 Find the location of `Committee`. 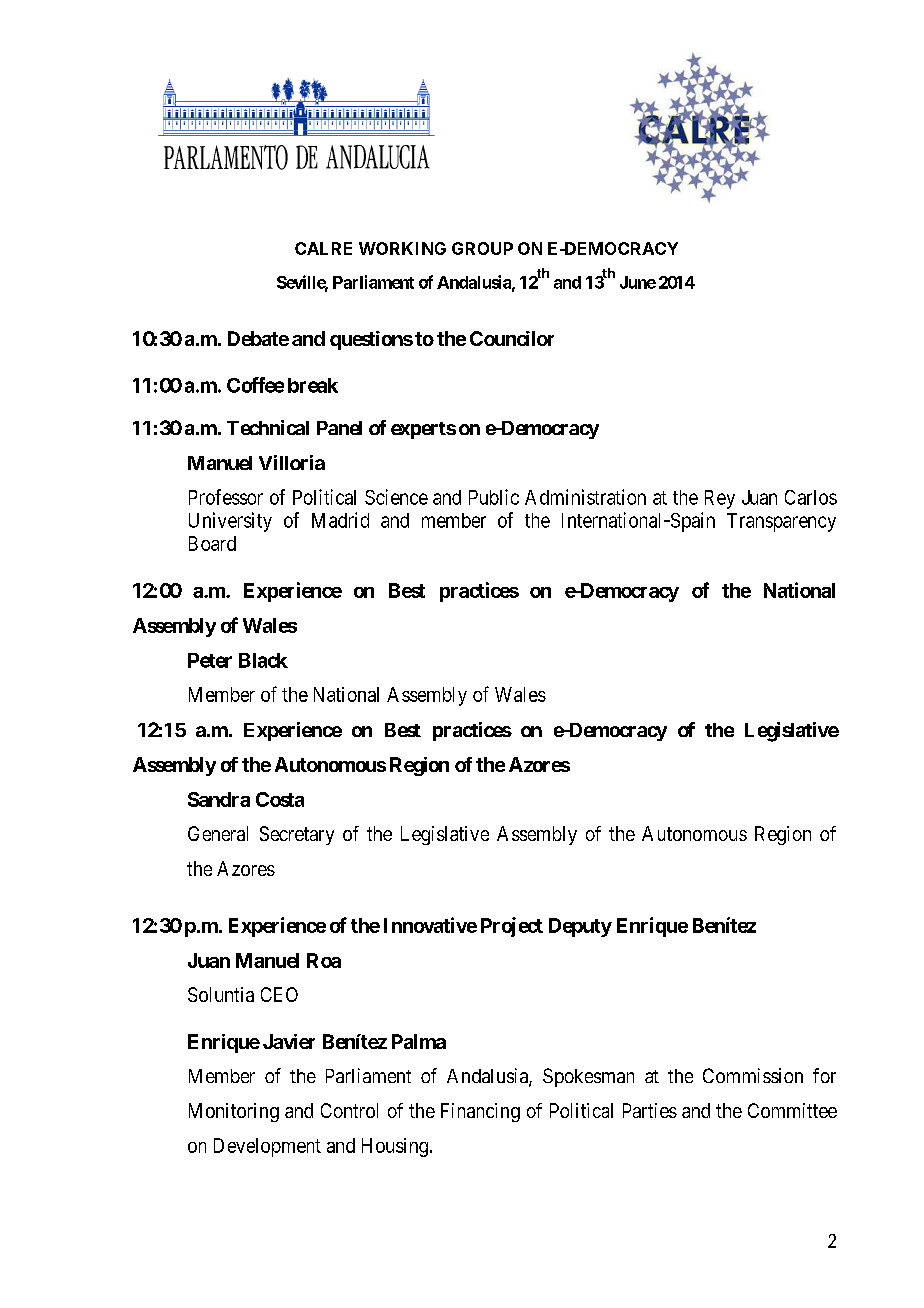

Committee is located at coordinates (792, 1110).
